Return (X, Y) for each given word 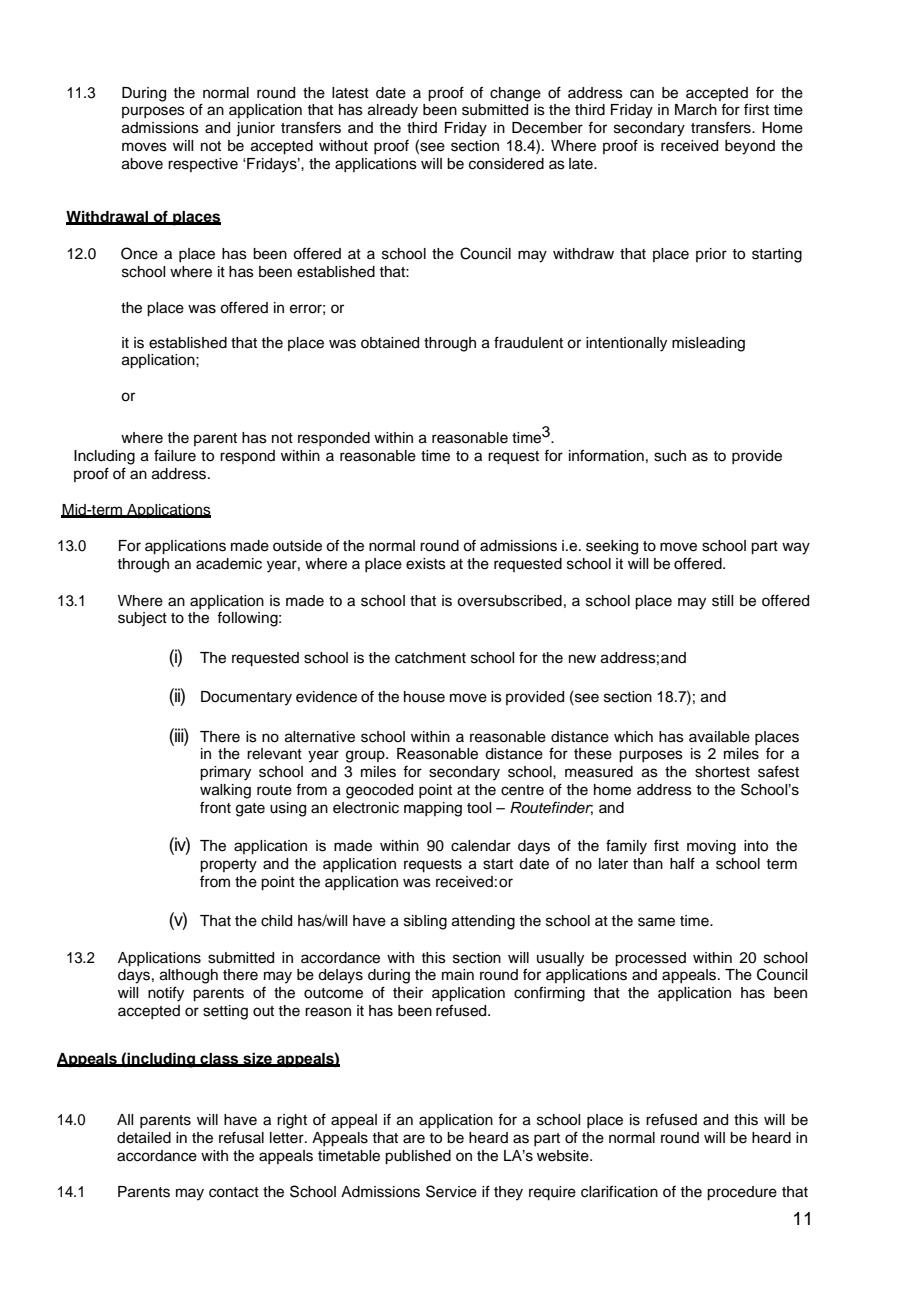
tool (479, 808)
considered (506, 164)
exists (426, 564)
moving (711, 847)
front (215, 807)
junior (255, 129)
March (696, 110)
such (670, 456)
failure (175, 455)
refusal (241, 1138)
